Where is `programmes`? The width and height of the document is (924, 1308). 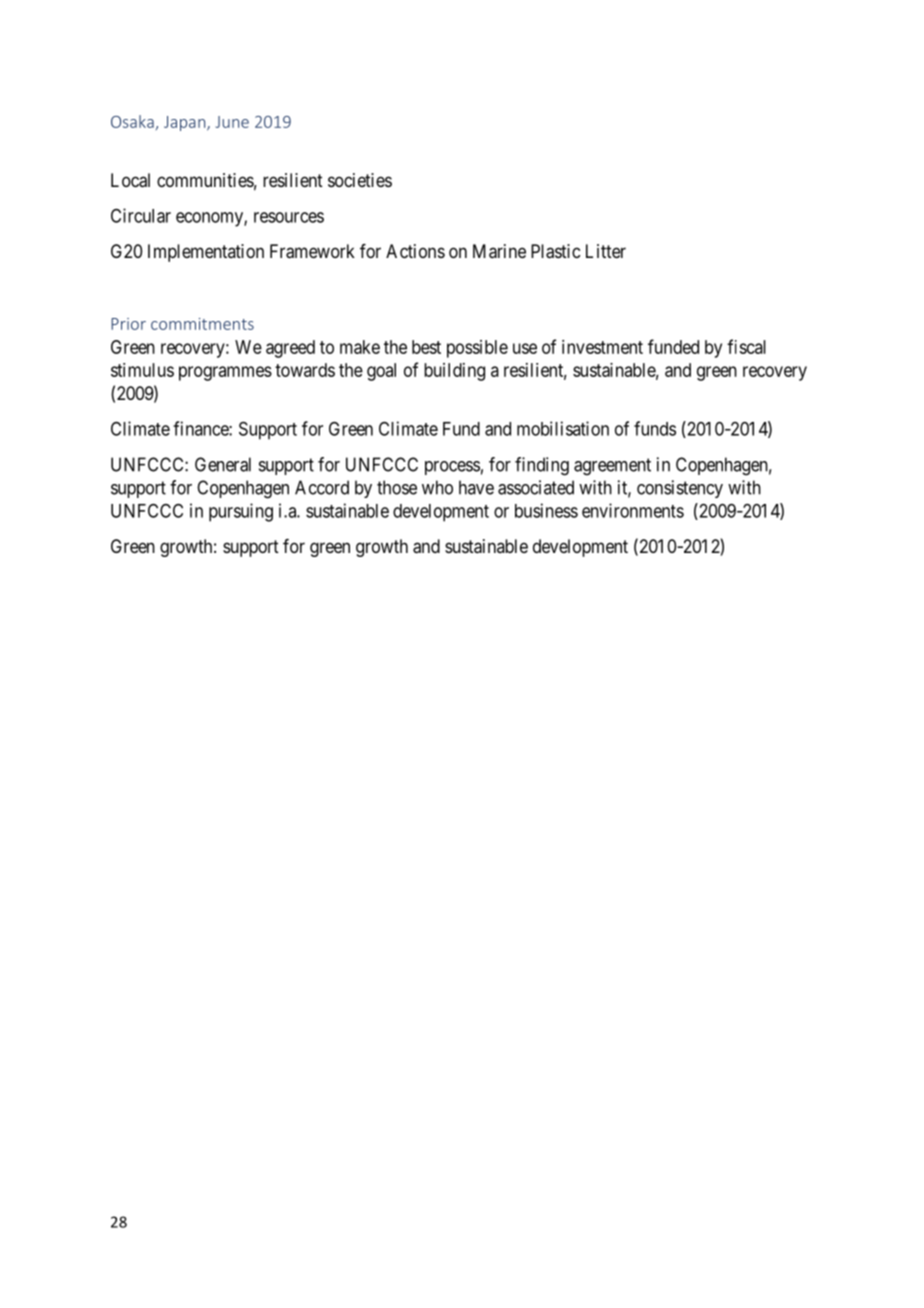 programmes is located at coordinates (225, 373).
